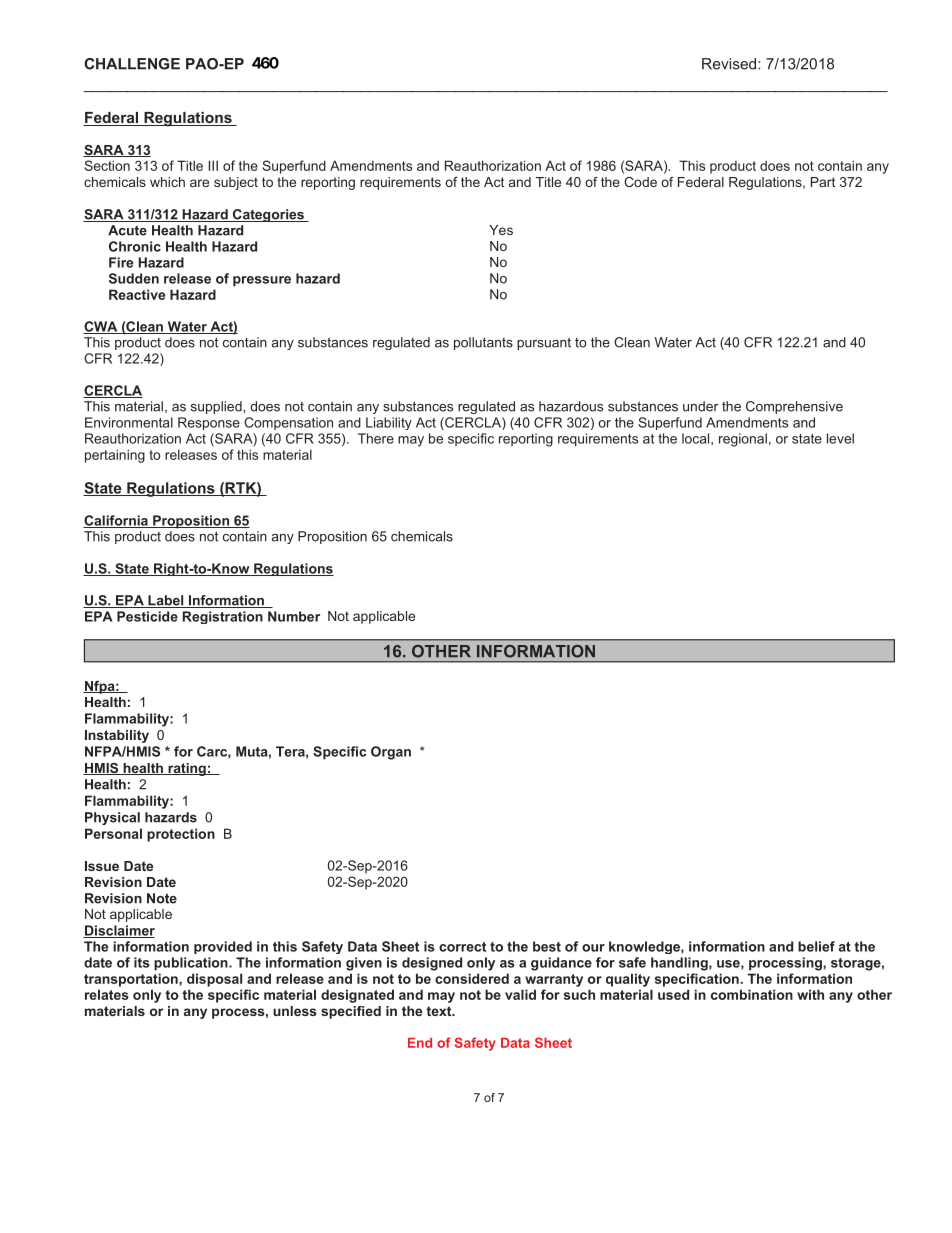  I want to click on Comprehensive, so click(794, 407).
